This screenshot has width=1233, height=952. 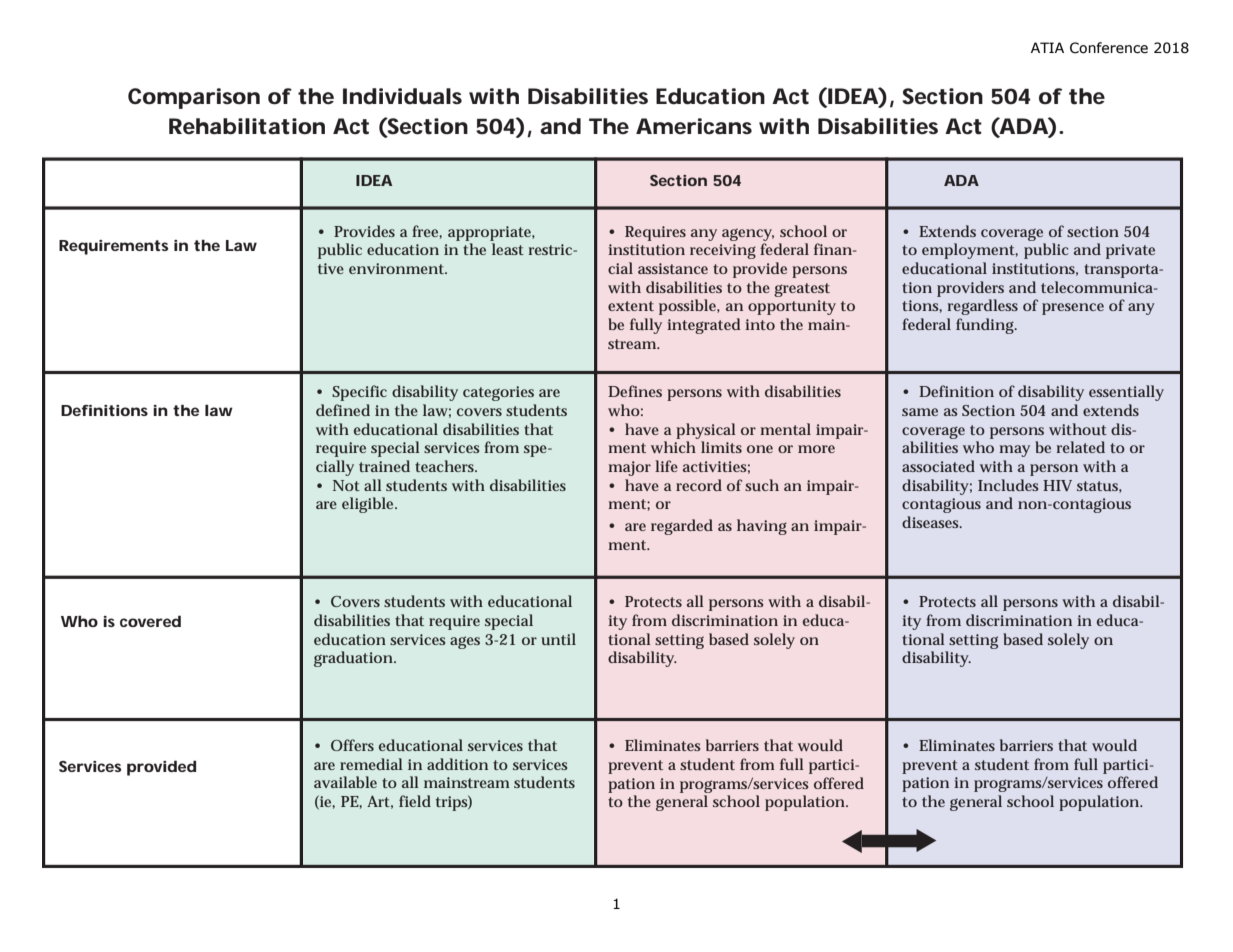 What do you see at coordinates (706, 431) in the screenshot?
I see `physical` at bounding box center [706, 431].
